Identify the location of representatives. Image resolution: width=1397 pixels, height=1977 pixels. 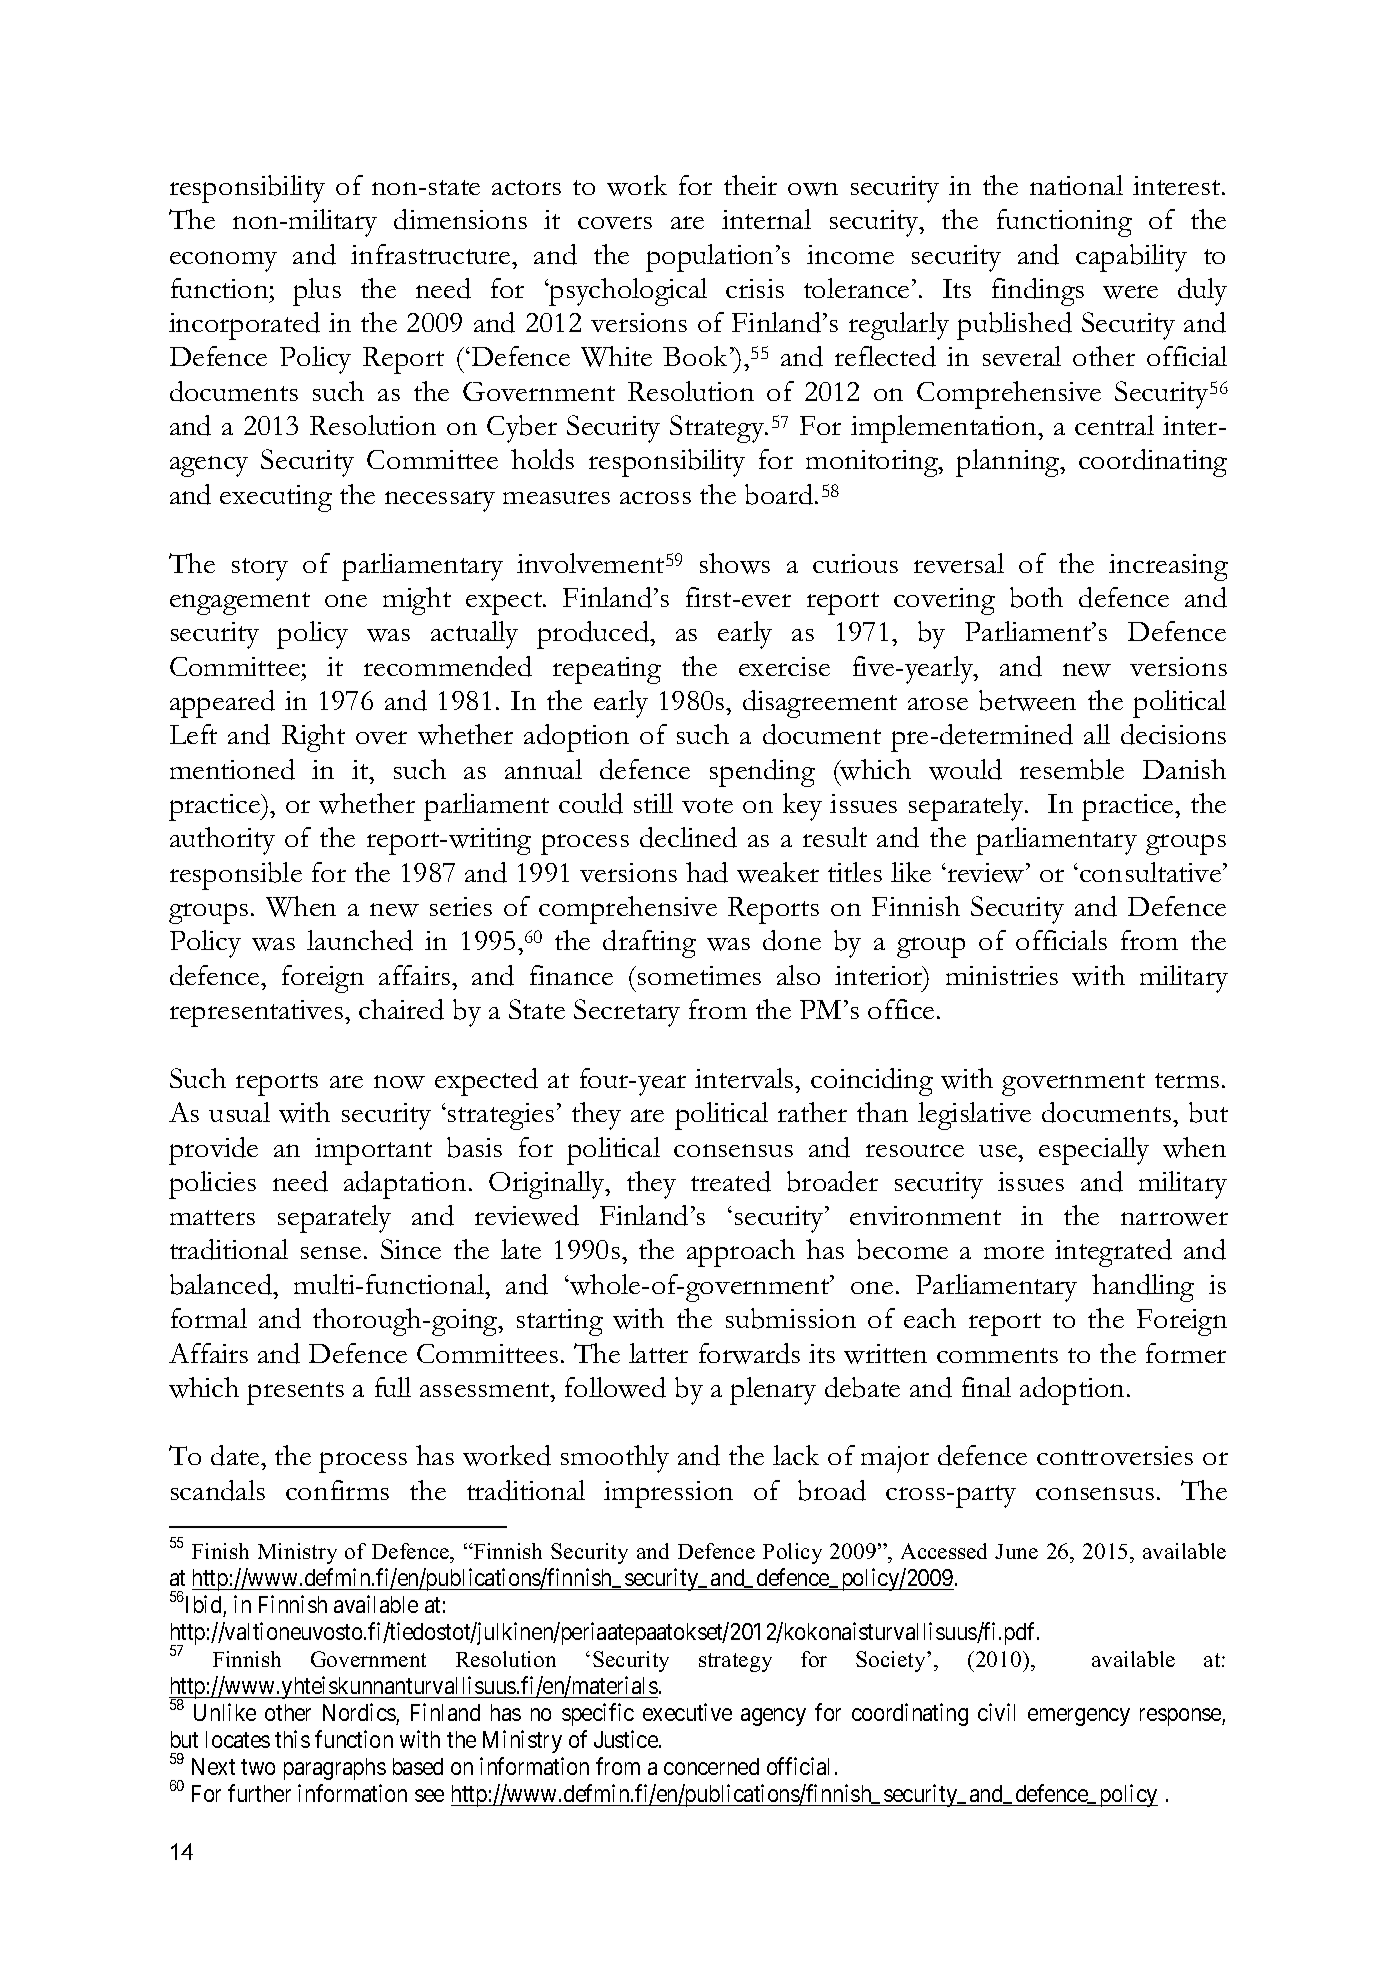
(258, 1013).
